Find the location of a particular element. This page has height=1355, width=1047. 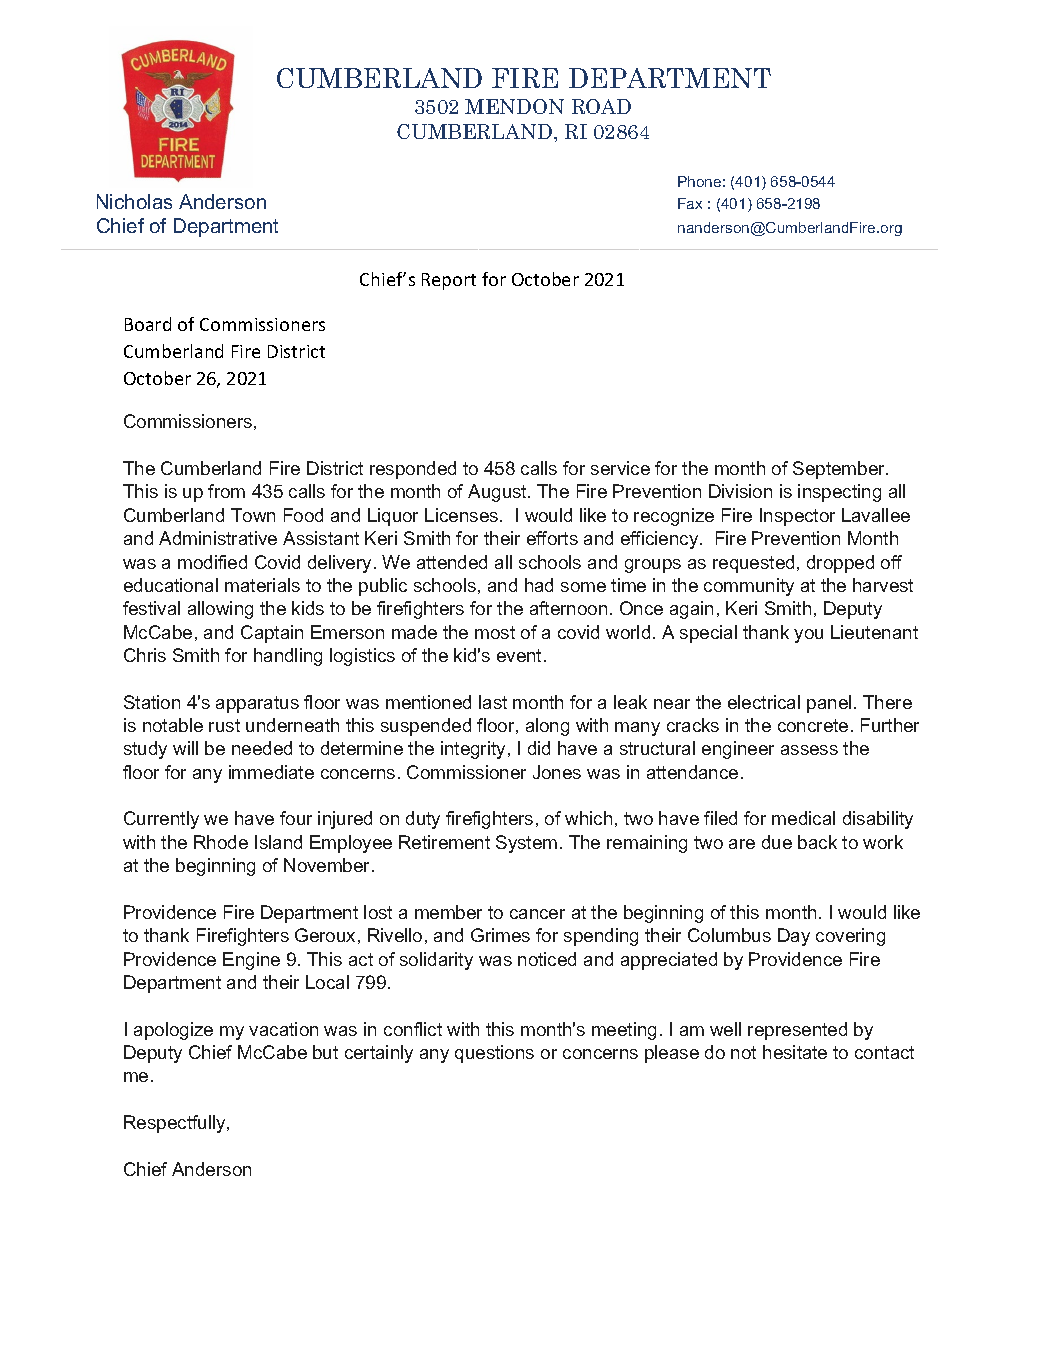

Nicholas is located at coordinates (134, 201).
